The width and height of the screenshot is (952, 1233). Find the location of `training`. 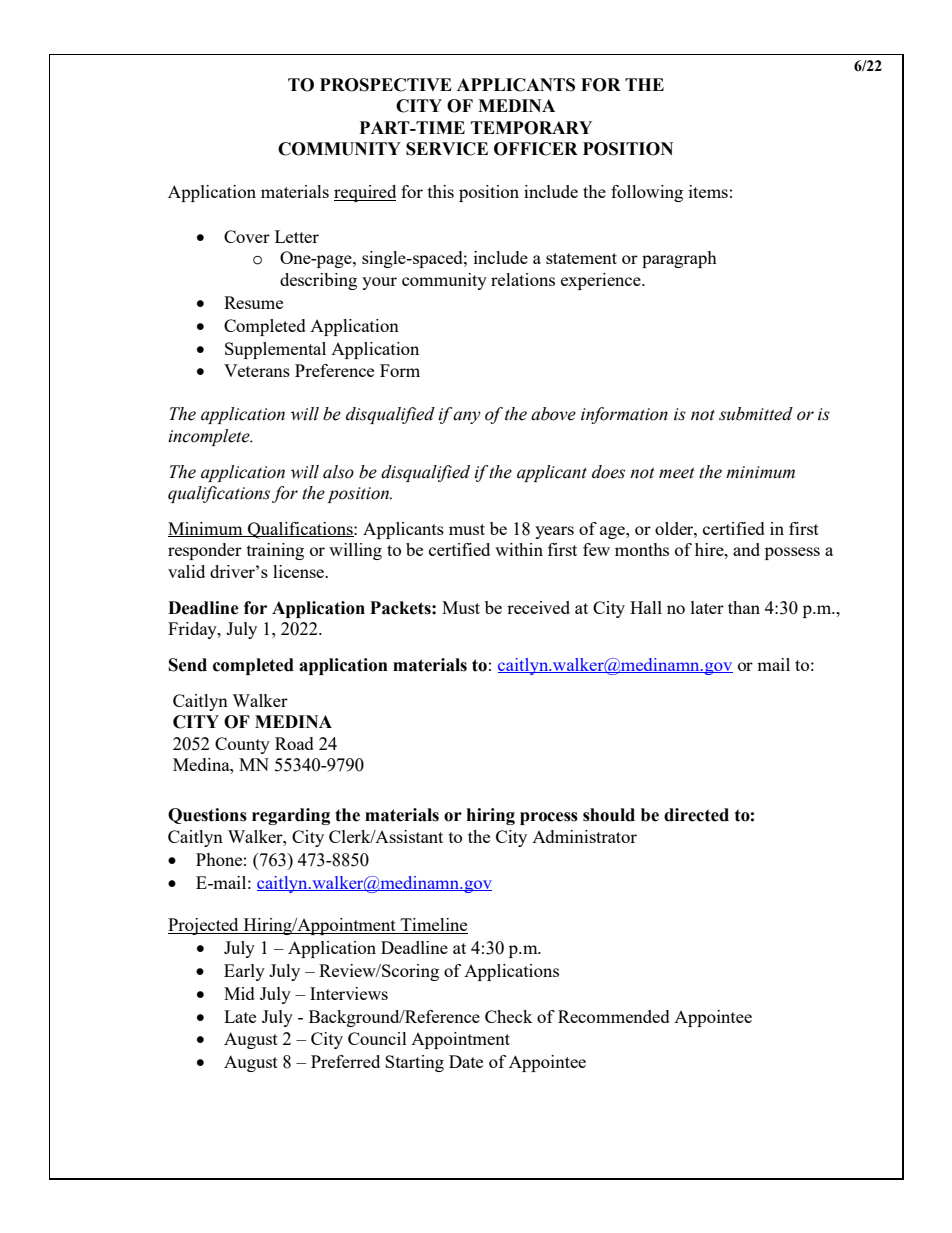

training is located at coordinates (275, 551).
